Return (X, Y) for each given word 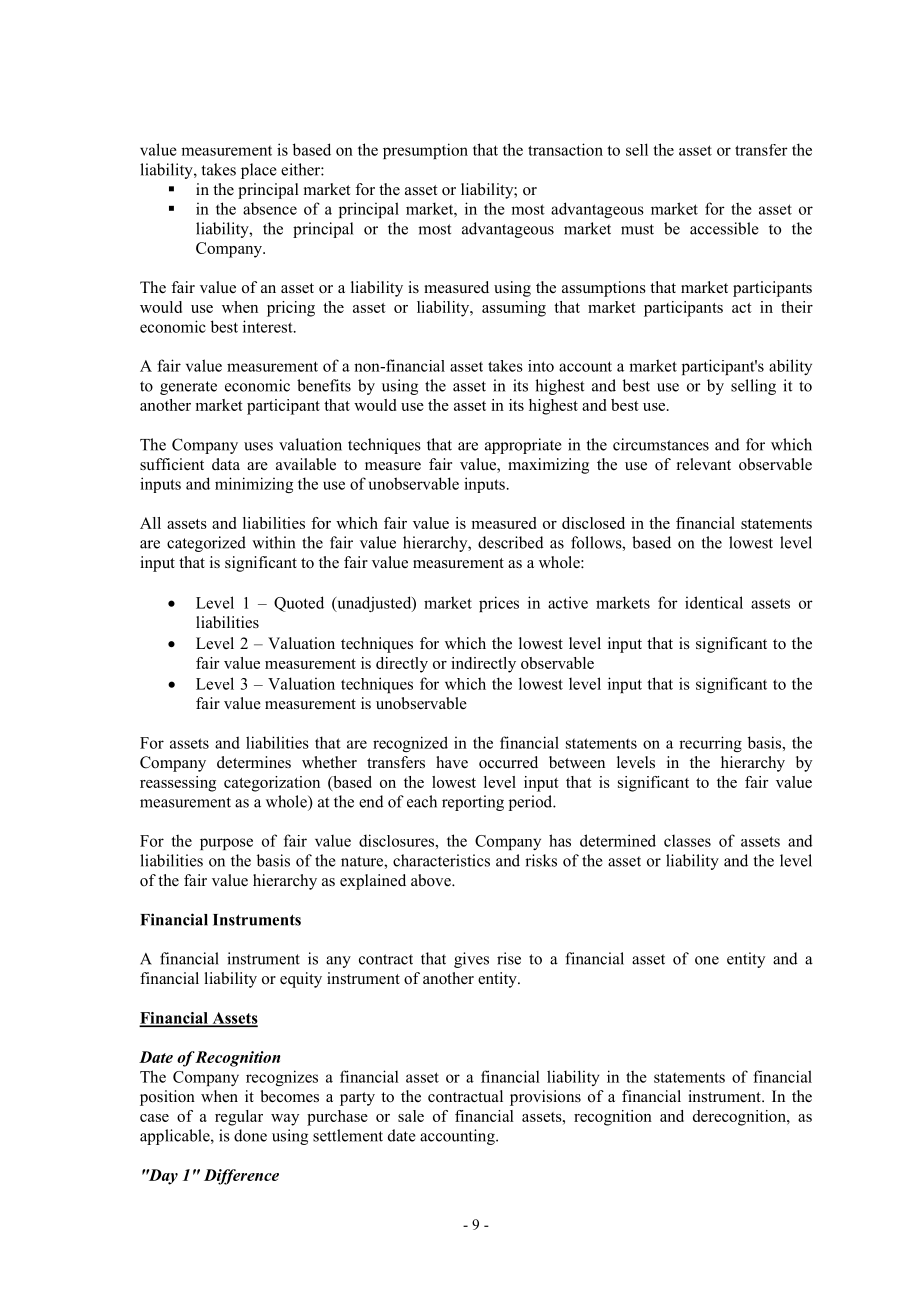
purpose (226, 844)
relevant (704, 464)
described (511, 542)
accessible (724, 228)
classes (687, 841)
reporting (473, 803)
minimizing (254, 485)
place (259, 171)
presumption (425, 151)
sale (411, 1116)
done (250, 1135)
